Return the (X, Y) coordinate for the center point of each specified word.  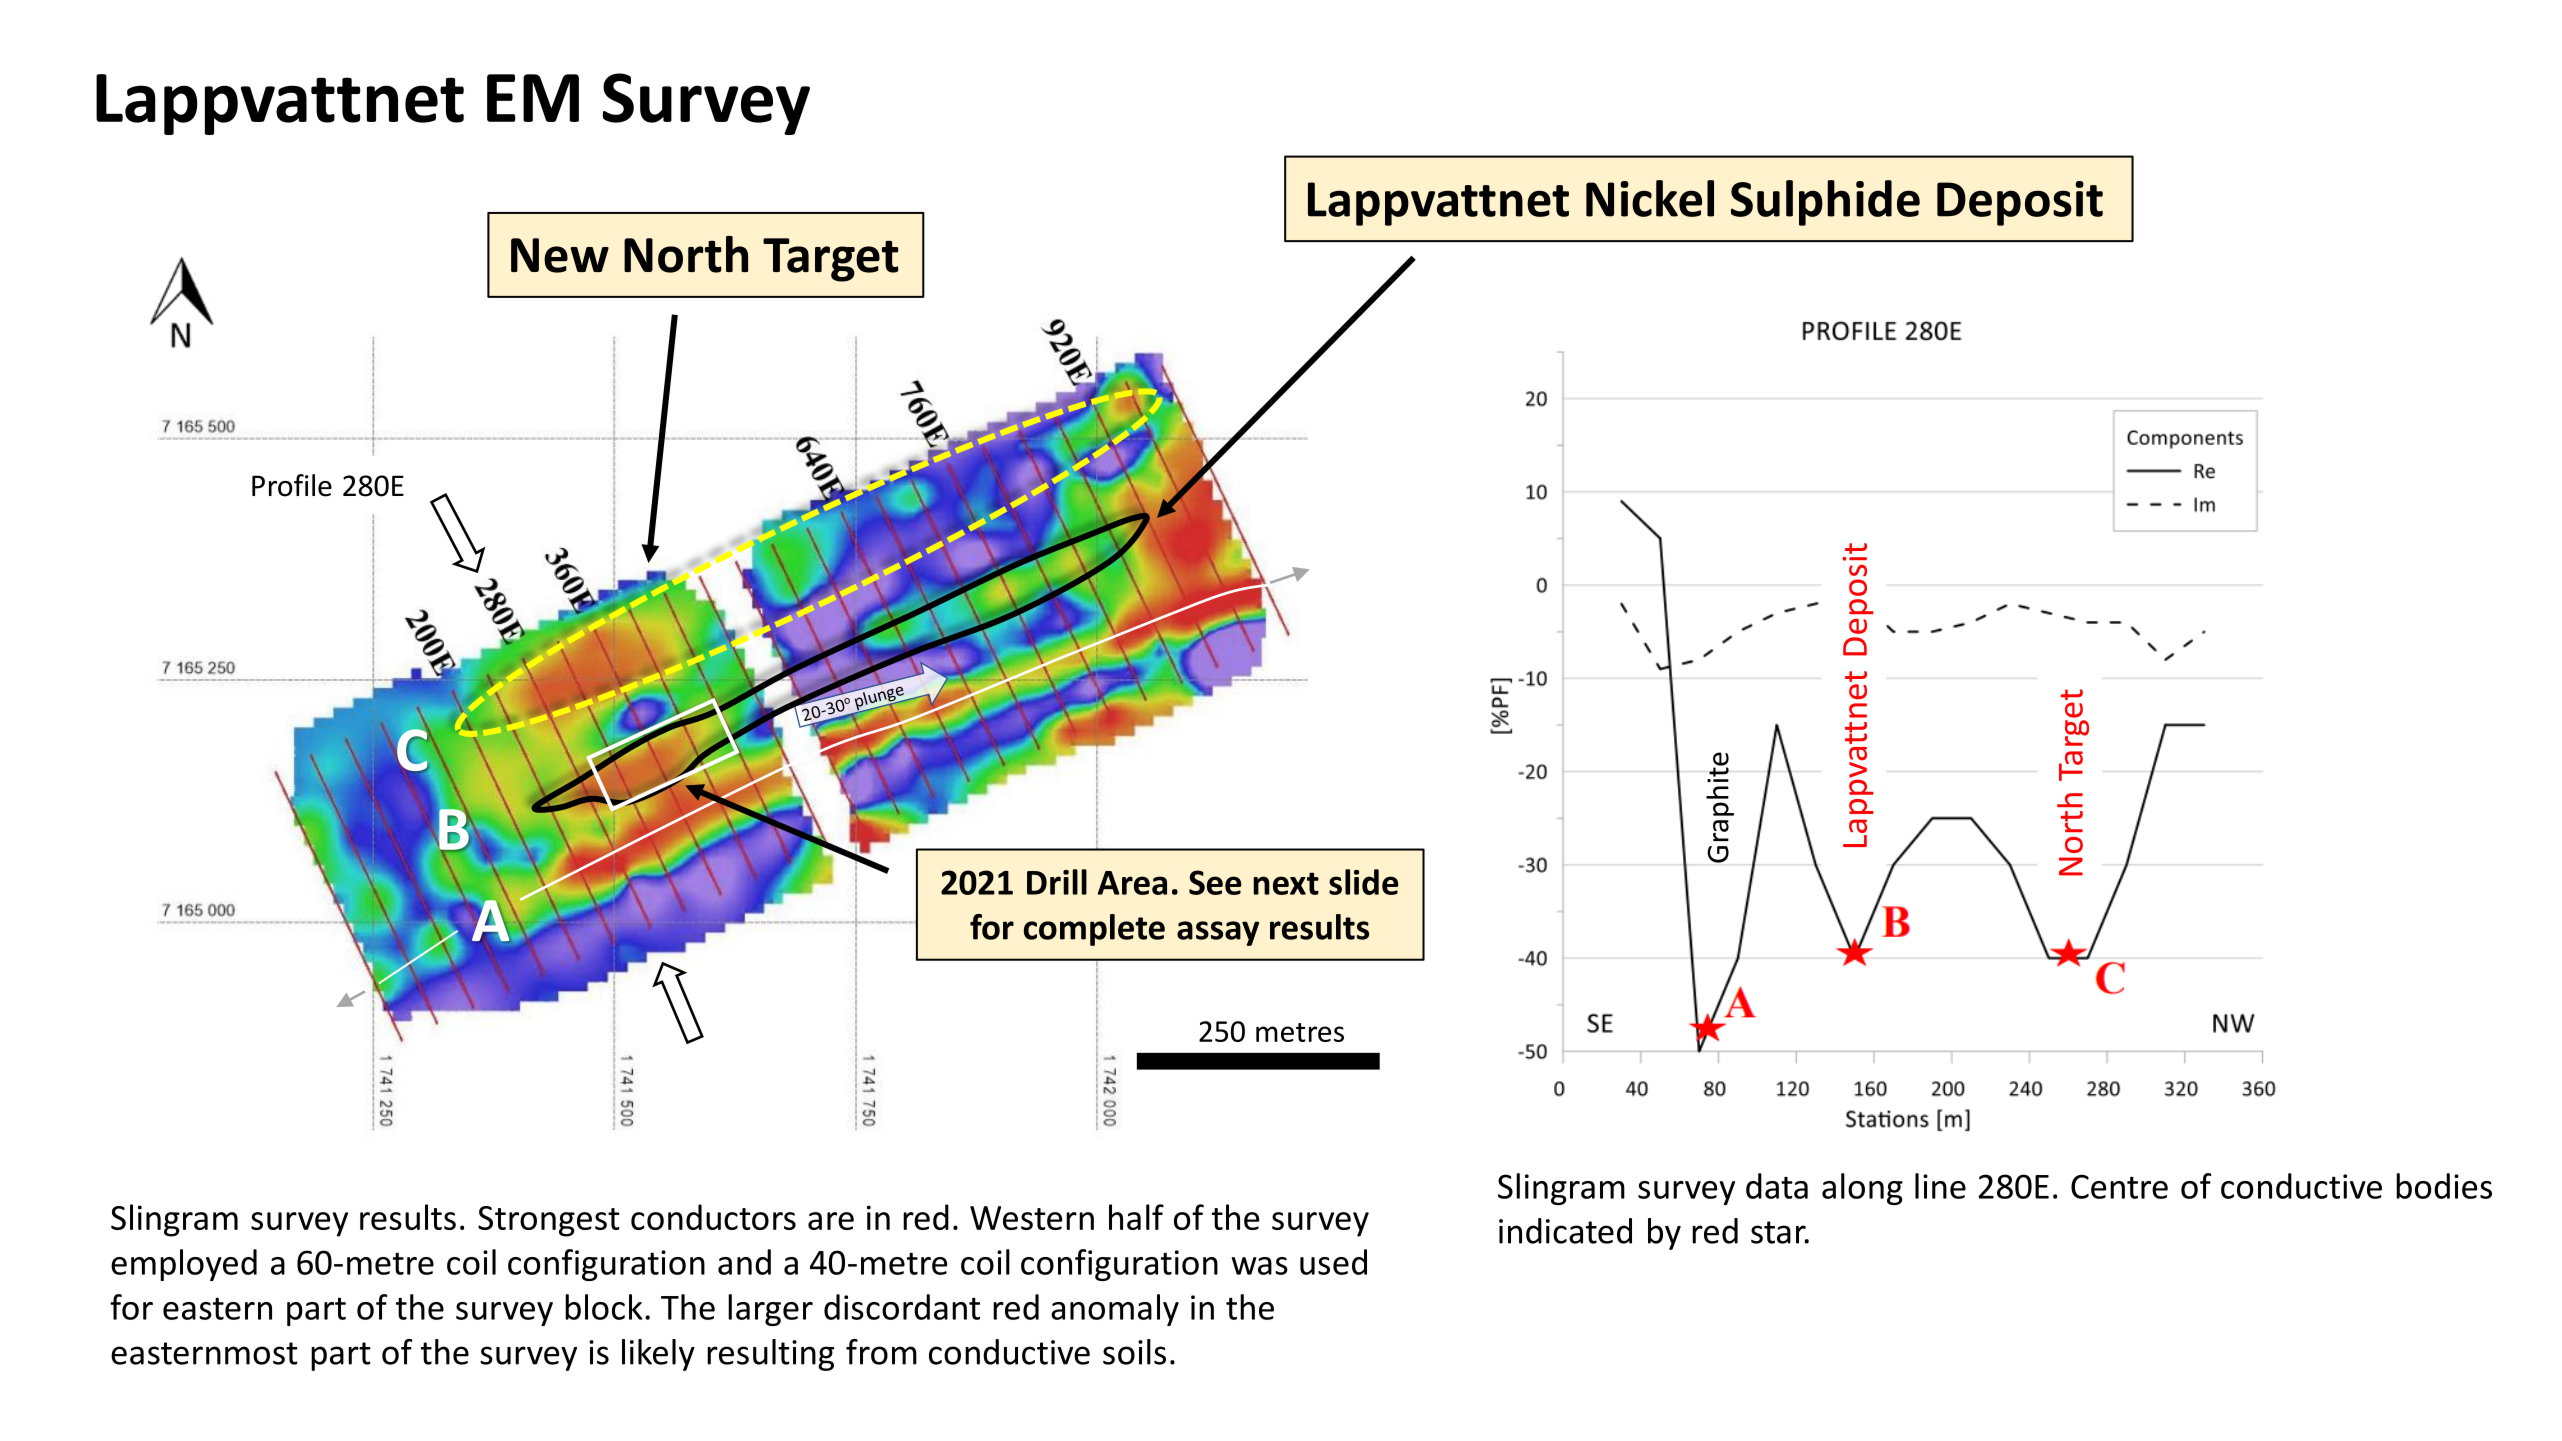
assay (1218, 933)
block (604, 1307)
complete (1094, 930)
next (1286, 883)
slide (1364, 882)
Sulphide (1825, 203)
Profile (292, 485)
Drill (1057, 882)
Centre (2119, 1186)
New (560, 255)
